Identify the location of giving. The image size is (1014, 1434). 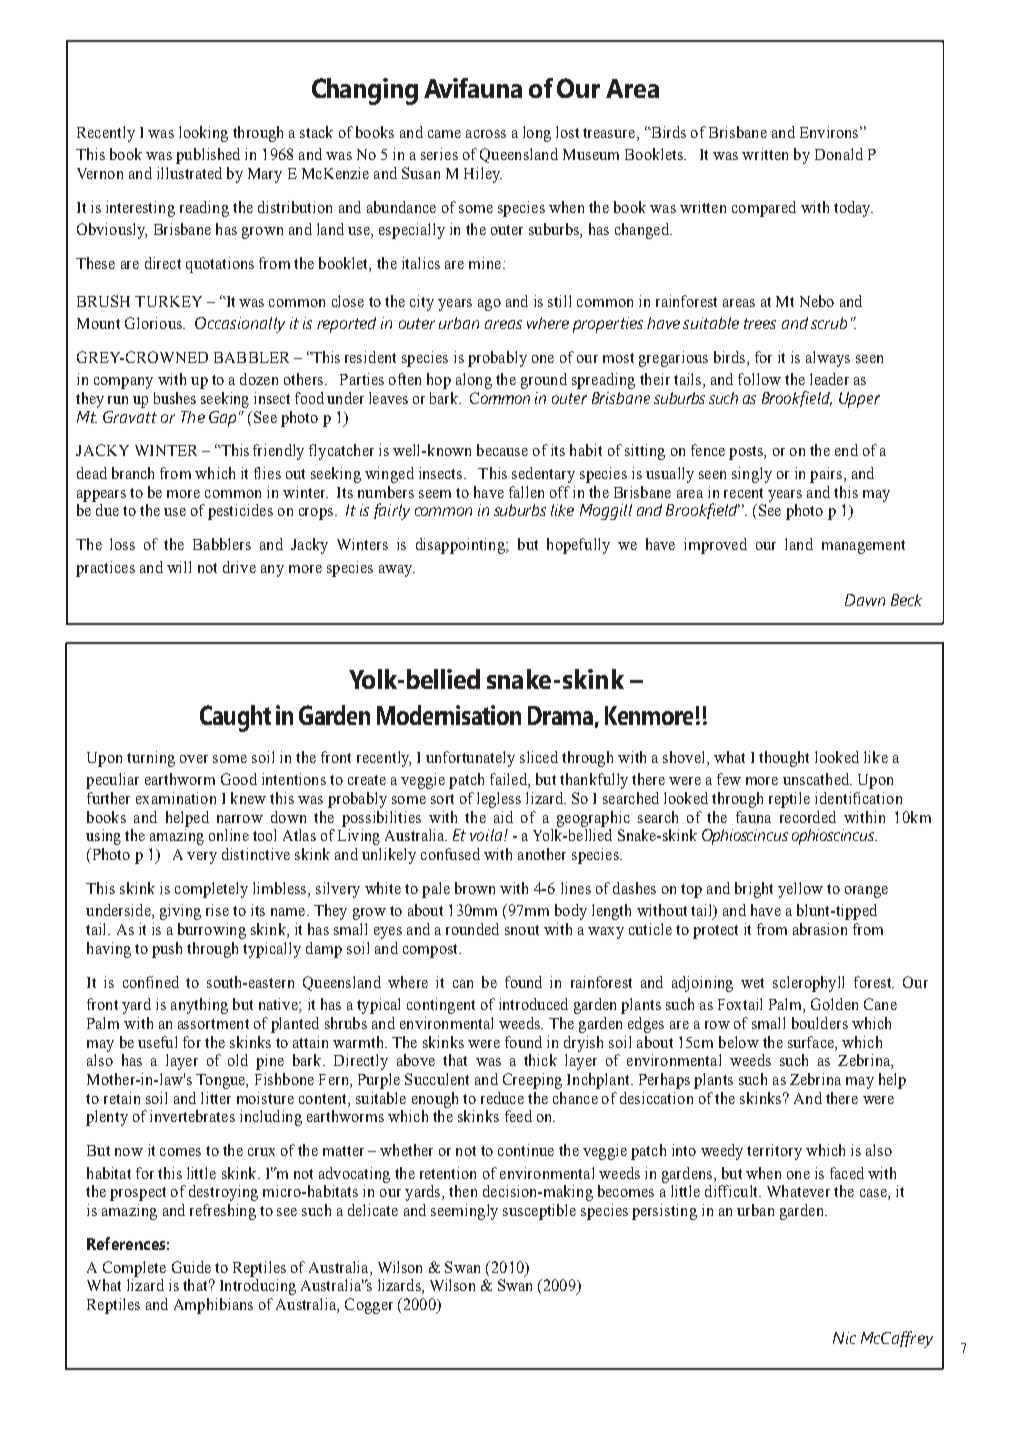
(180, 912).
